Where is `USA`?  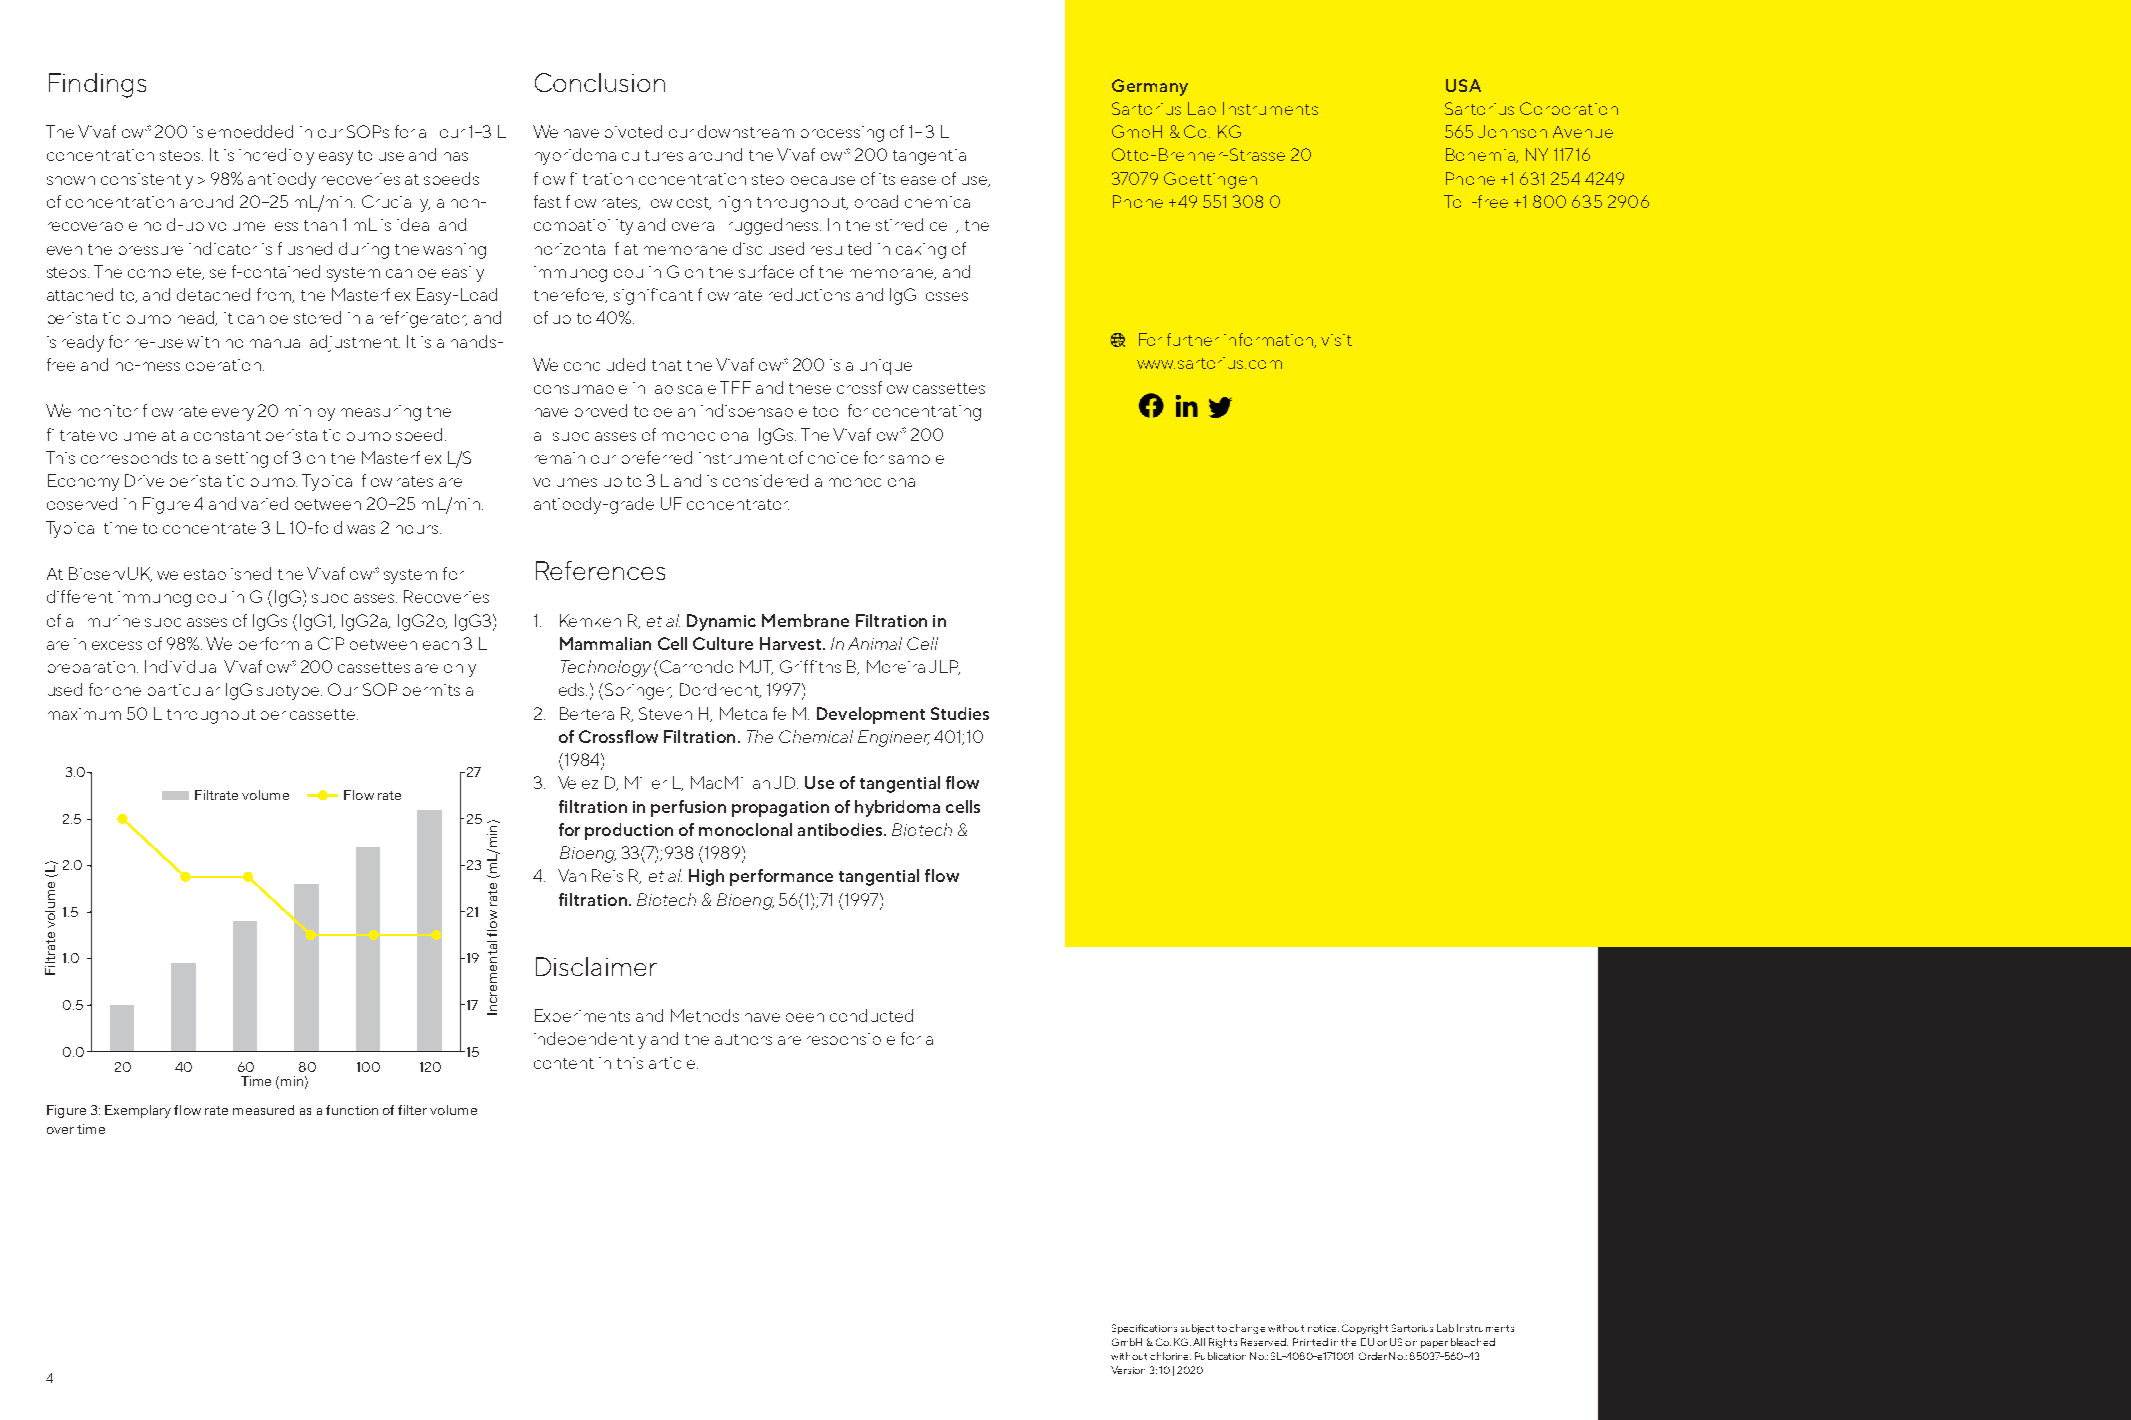
USA is located at coordinates (1463, 85).
